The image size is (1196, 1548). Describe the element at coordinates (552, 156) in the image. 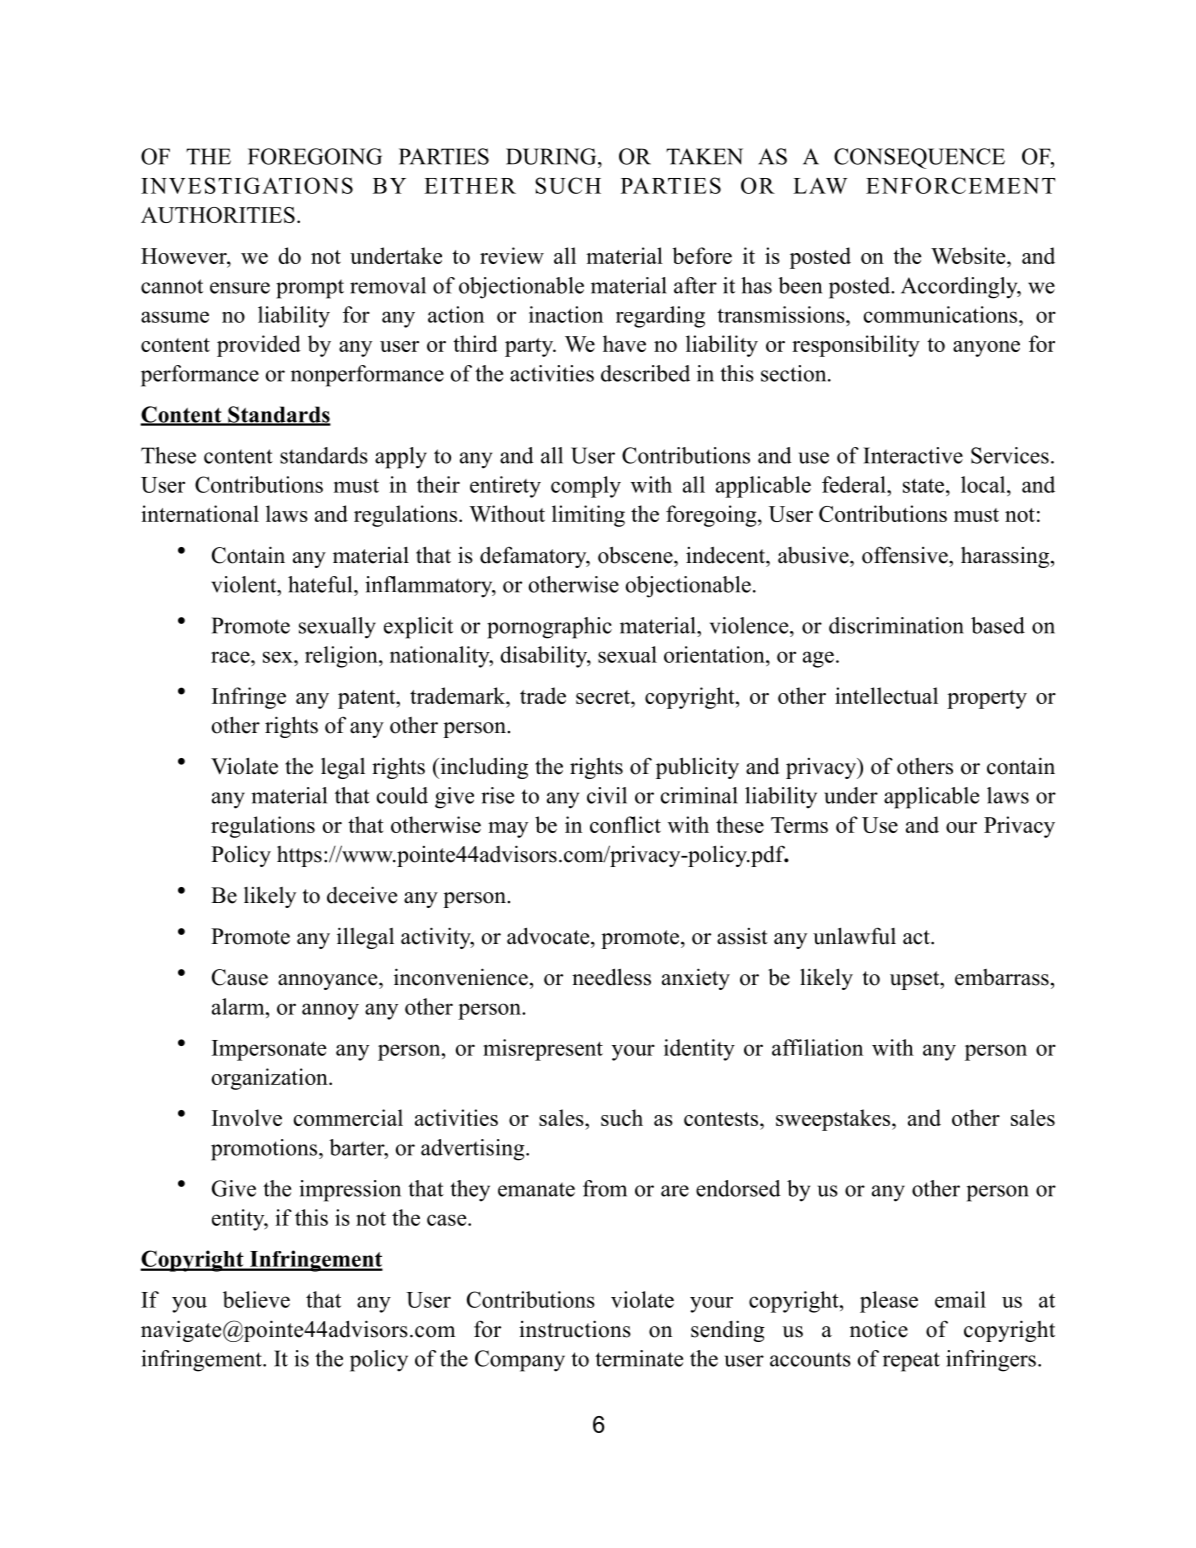

I see `DURING` at that location.
